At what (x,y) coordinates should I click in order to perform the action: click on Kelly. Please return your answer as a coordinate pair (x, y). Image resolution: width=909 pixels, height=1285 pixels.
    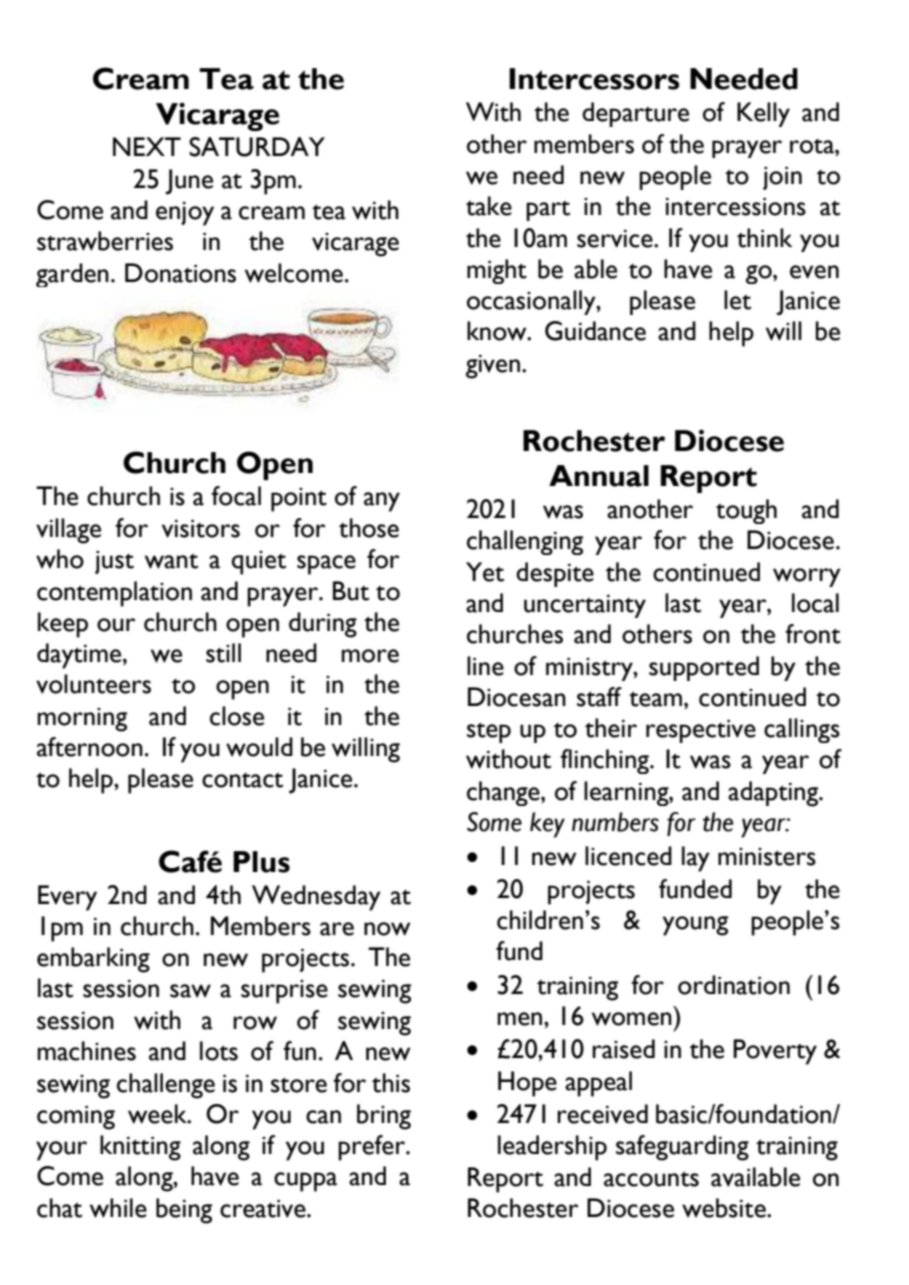
    Looking at the image, I should click on (763, 114).
